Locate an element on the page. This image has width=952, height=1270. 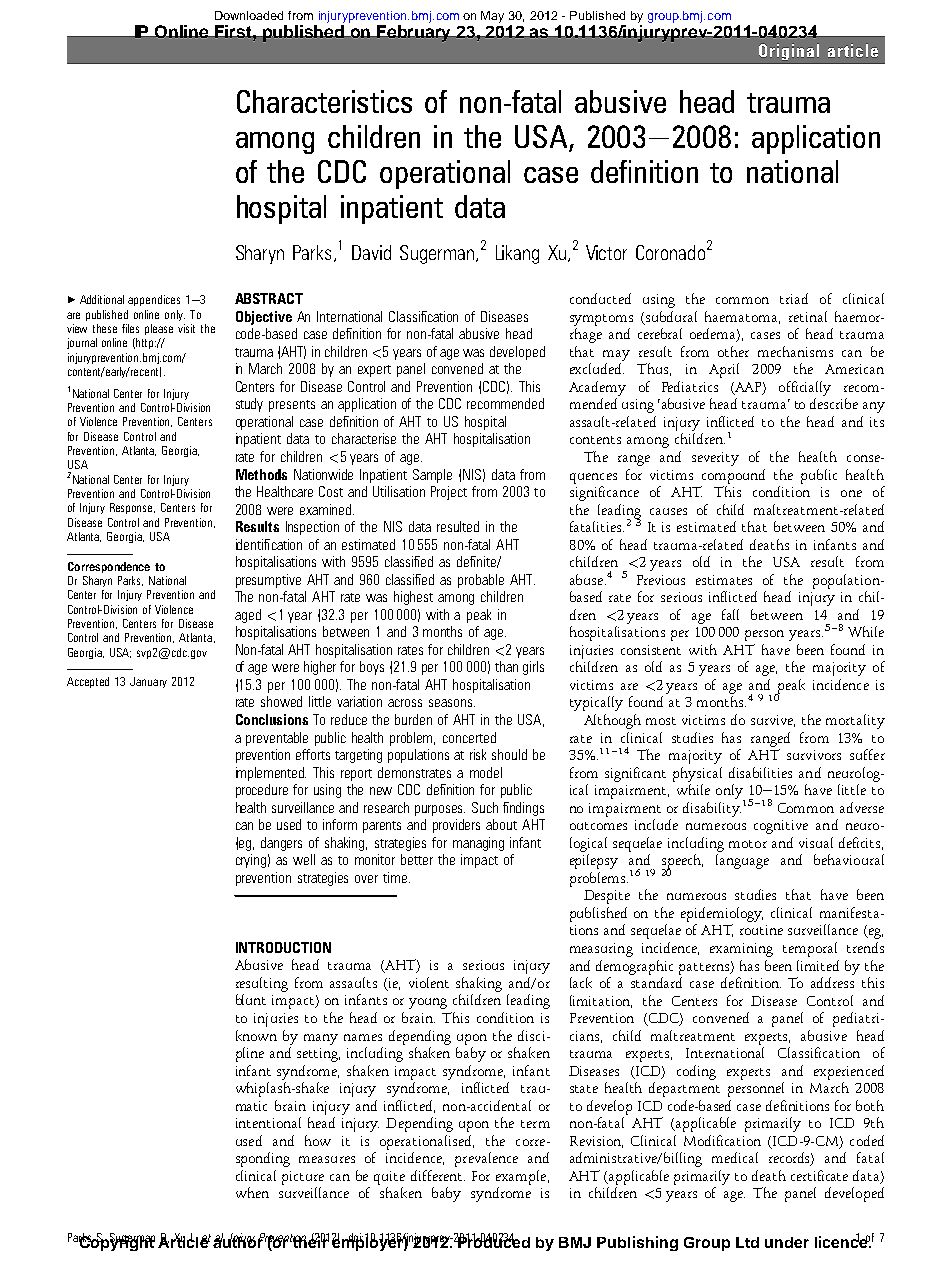
Characteristics is located at coordinates (324, 101).
